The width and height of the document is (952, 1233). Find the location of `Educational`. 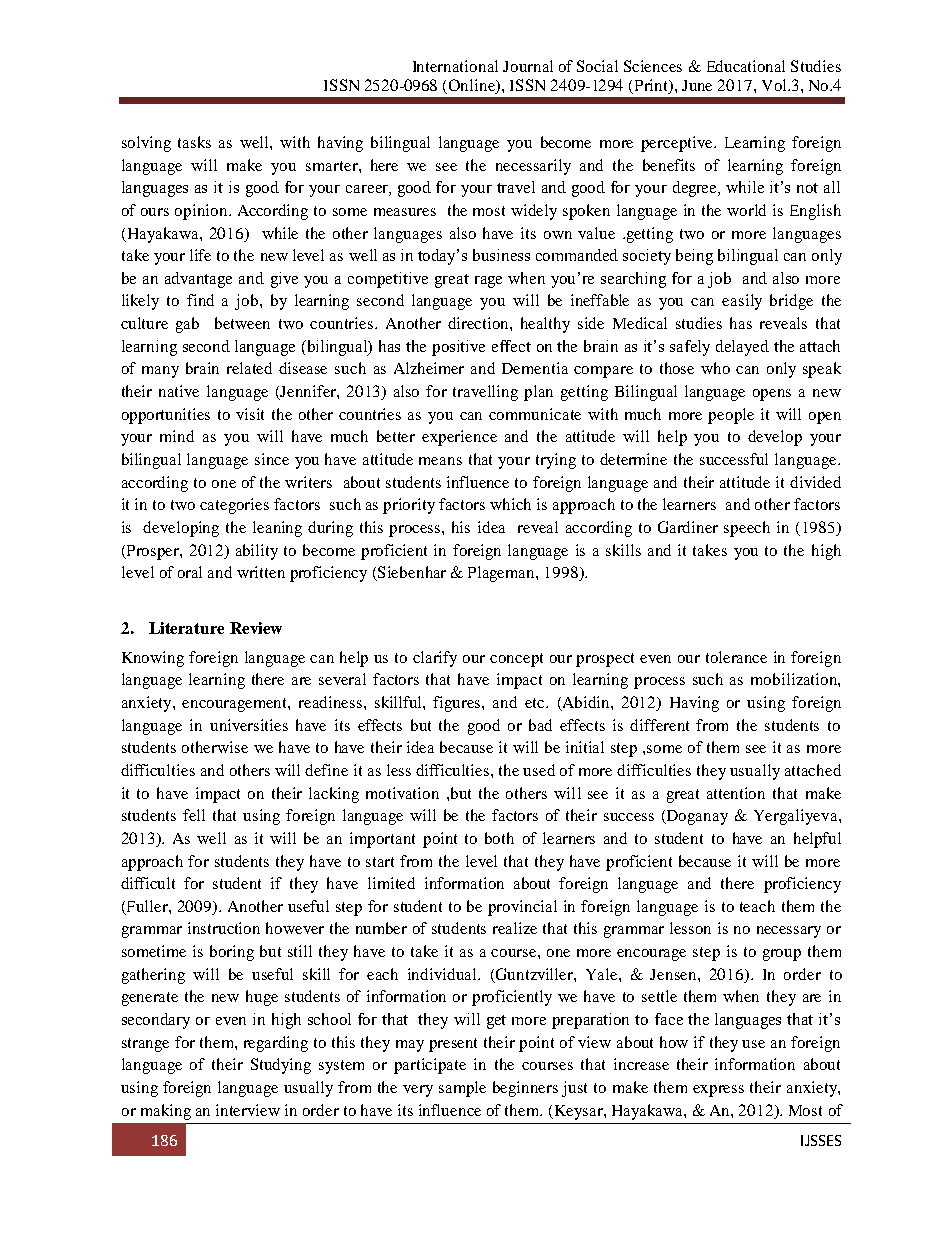

Educational is located at coordinates (746, 66).
